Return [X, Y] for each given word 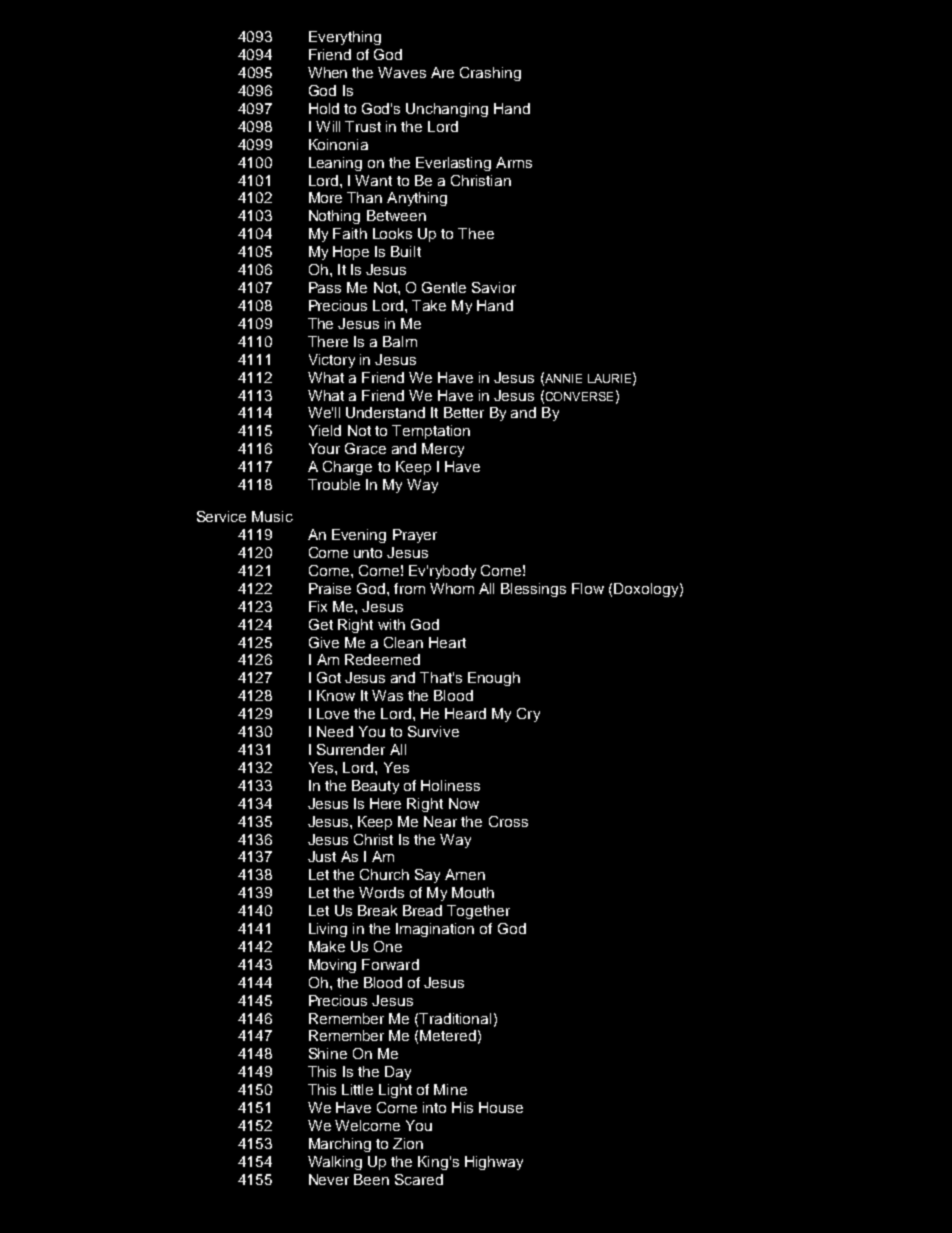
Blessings [533, 590]
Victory [332, 361]
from [409, 588]
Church [384, 874]
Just [322, 856]
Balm [400, 341]
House [501, 1107]
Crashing [490, 74]
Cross [508, 821]
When [327, 72]
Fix [318, 606]
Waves [402, 72]
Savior [494, 287]
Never [329, 1179]
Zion [408, 1143]
